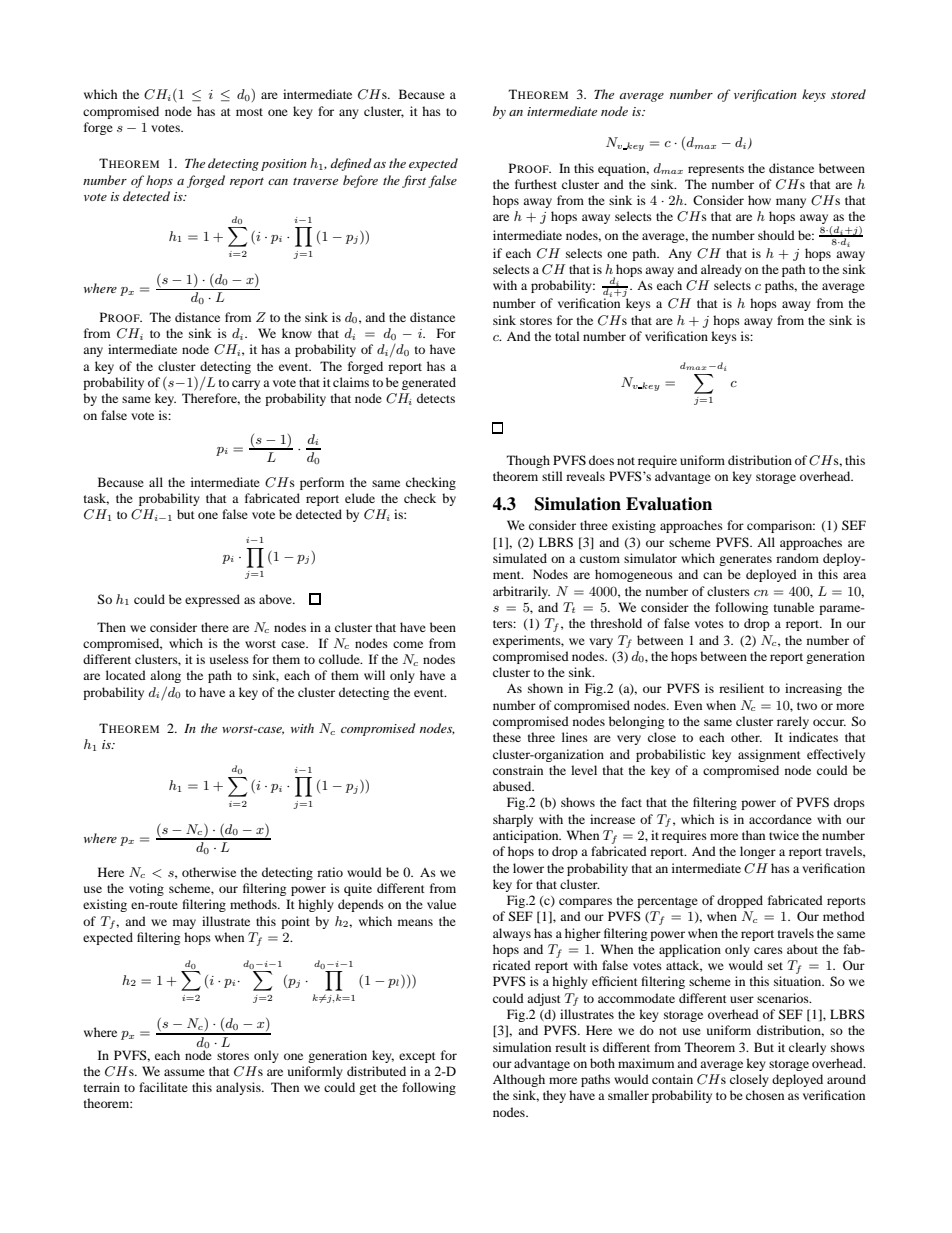  What do you see at coordinates (146, 889) in the screenshot?
I see `voting` at bounding box center [146, 889].
